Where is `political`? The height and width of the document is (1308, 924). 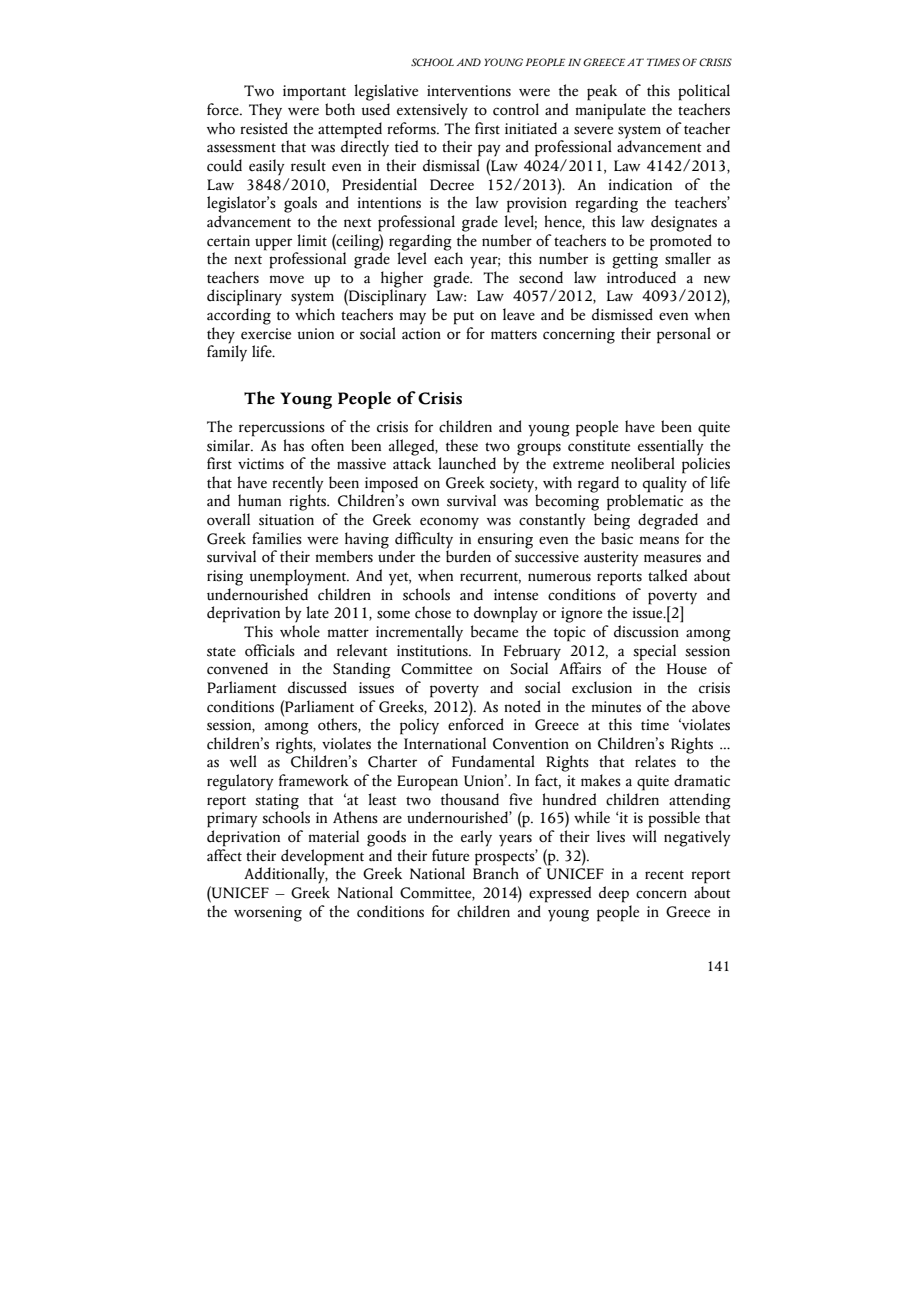 political is located at coordinates (704, 92).
